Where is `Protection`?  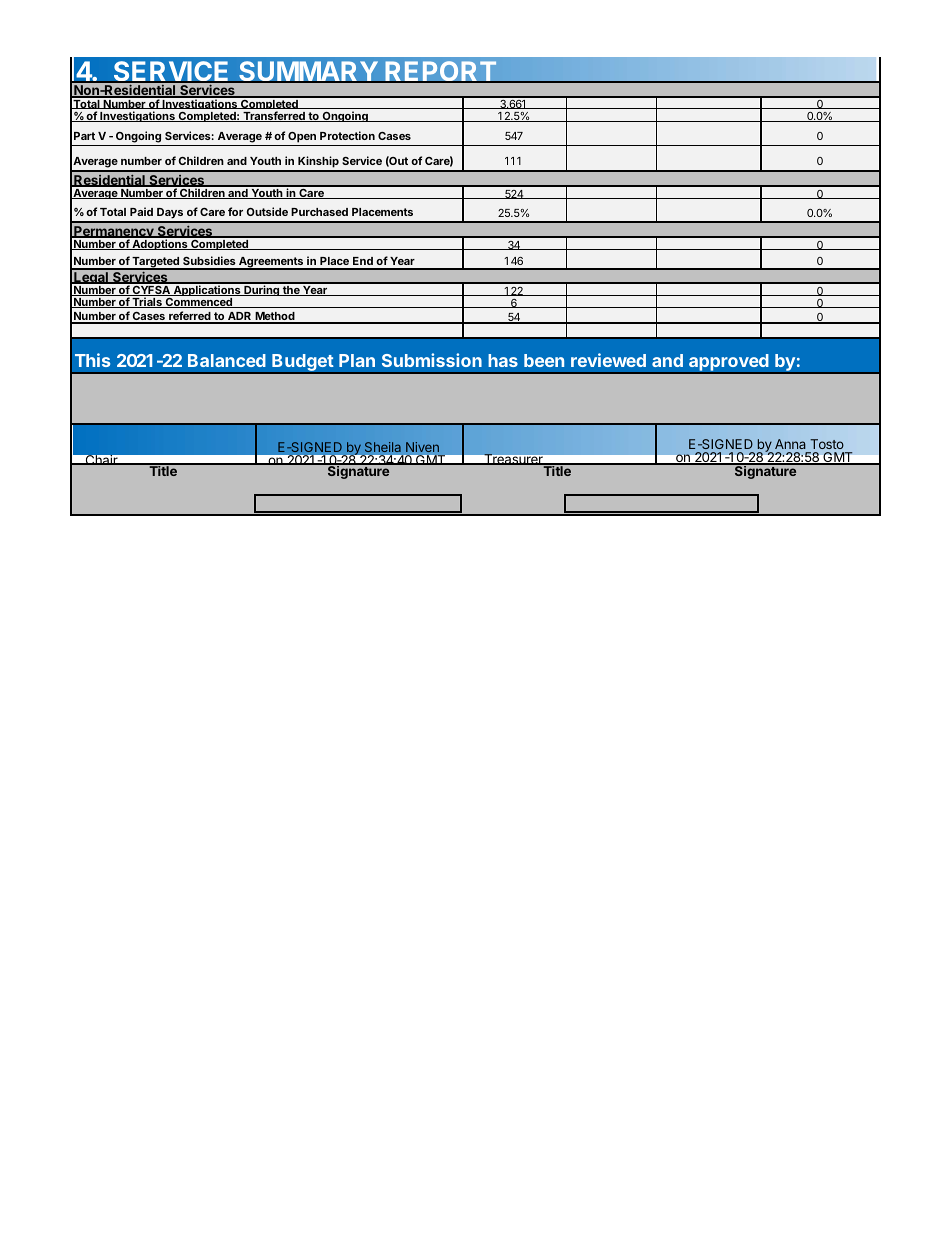
Protection is located at coordinates (347, 135).
